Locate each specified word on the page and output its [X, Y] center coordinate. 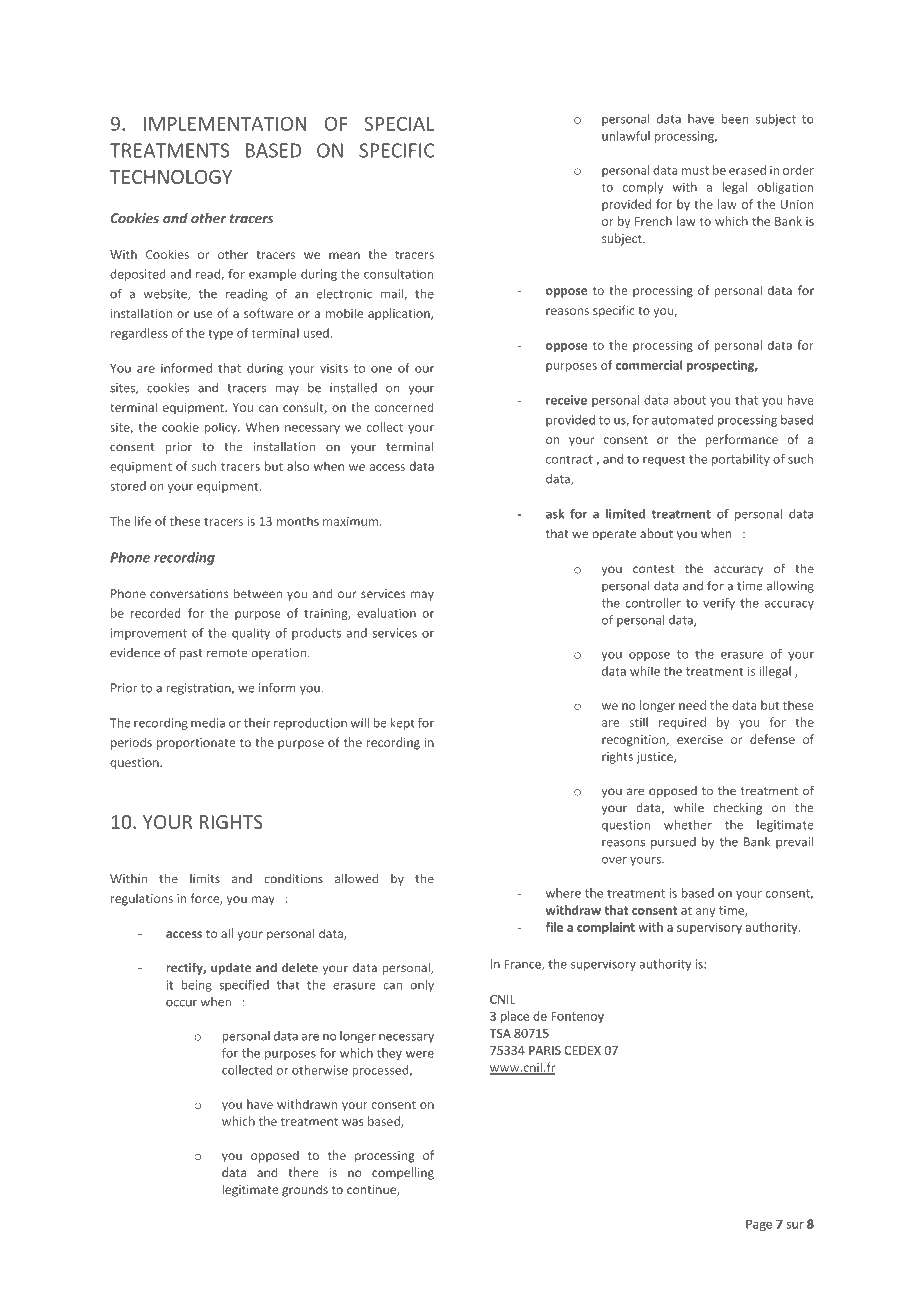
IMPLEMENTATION [225, 123]
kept [402, 724]
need [692, 705]
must [695, 170]
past [191, 654]
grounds [305, 1190]
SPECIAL [399, 123]
